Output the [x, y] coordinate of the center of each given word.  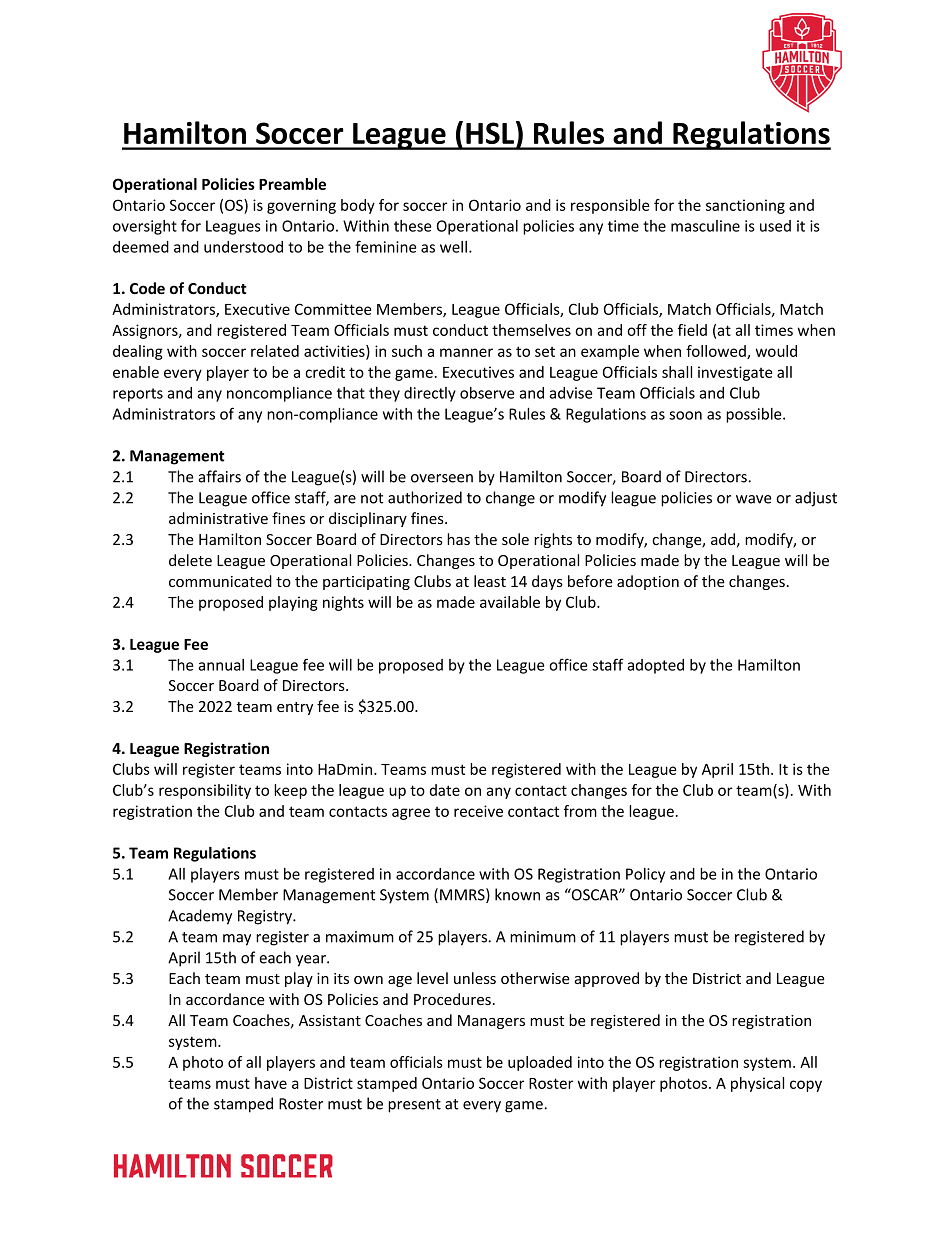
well [455, 247]
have [271, 1083]
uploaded [540, 1063]
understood [243, 247]
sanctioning [745, 206]
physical [757, 1084]
